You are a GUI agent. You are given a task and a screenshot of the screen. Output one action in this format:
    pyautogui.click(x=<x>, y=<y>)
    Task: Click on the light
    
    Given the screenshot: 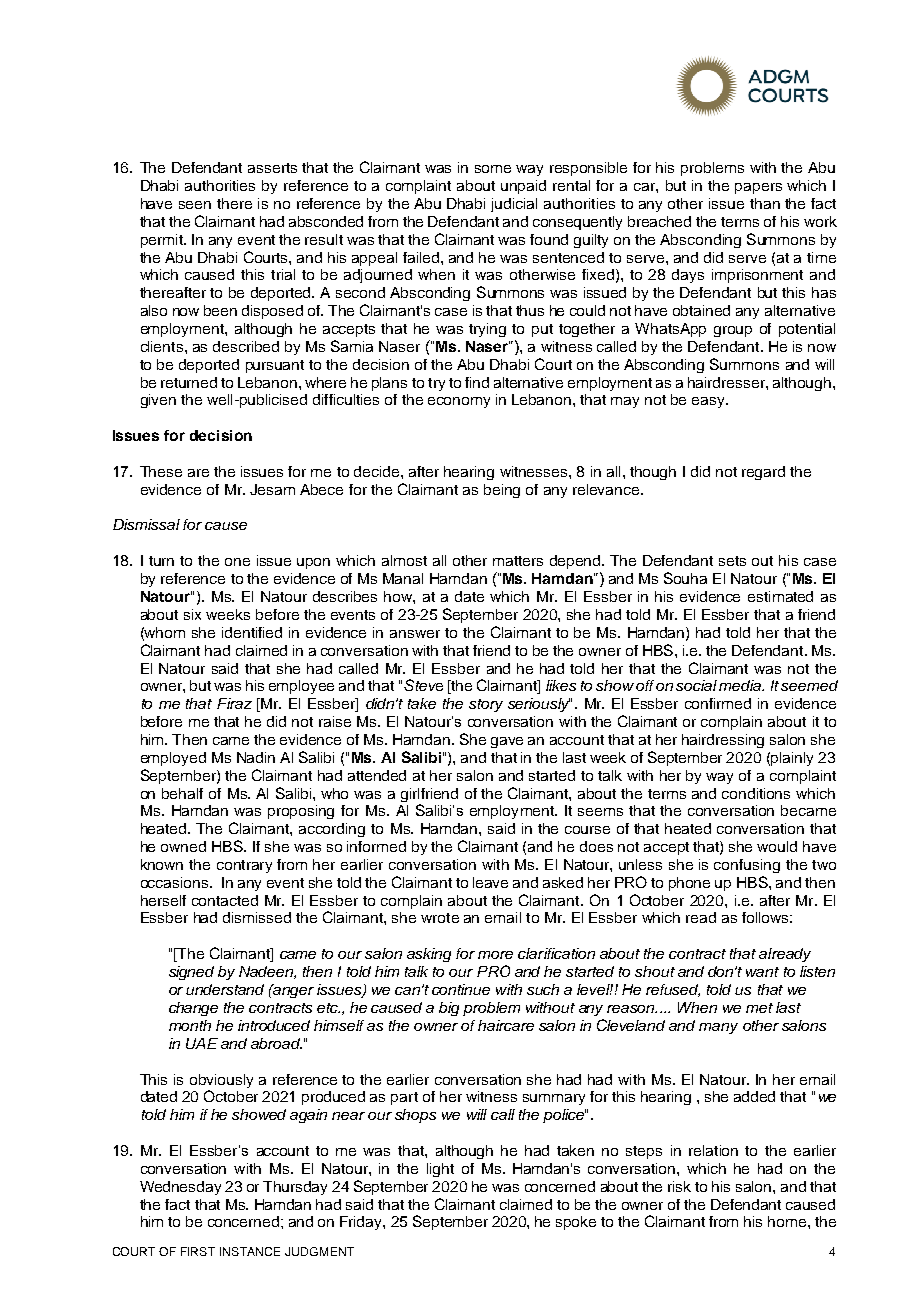 What is the action you would take?
    pyautogui.click(x=440, y=1170)
